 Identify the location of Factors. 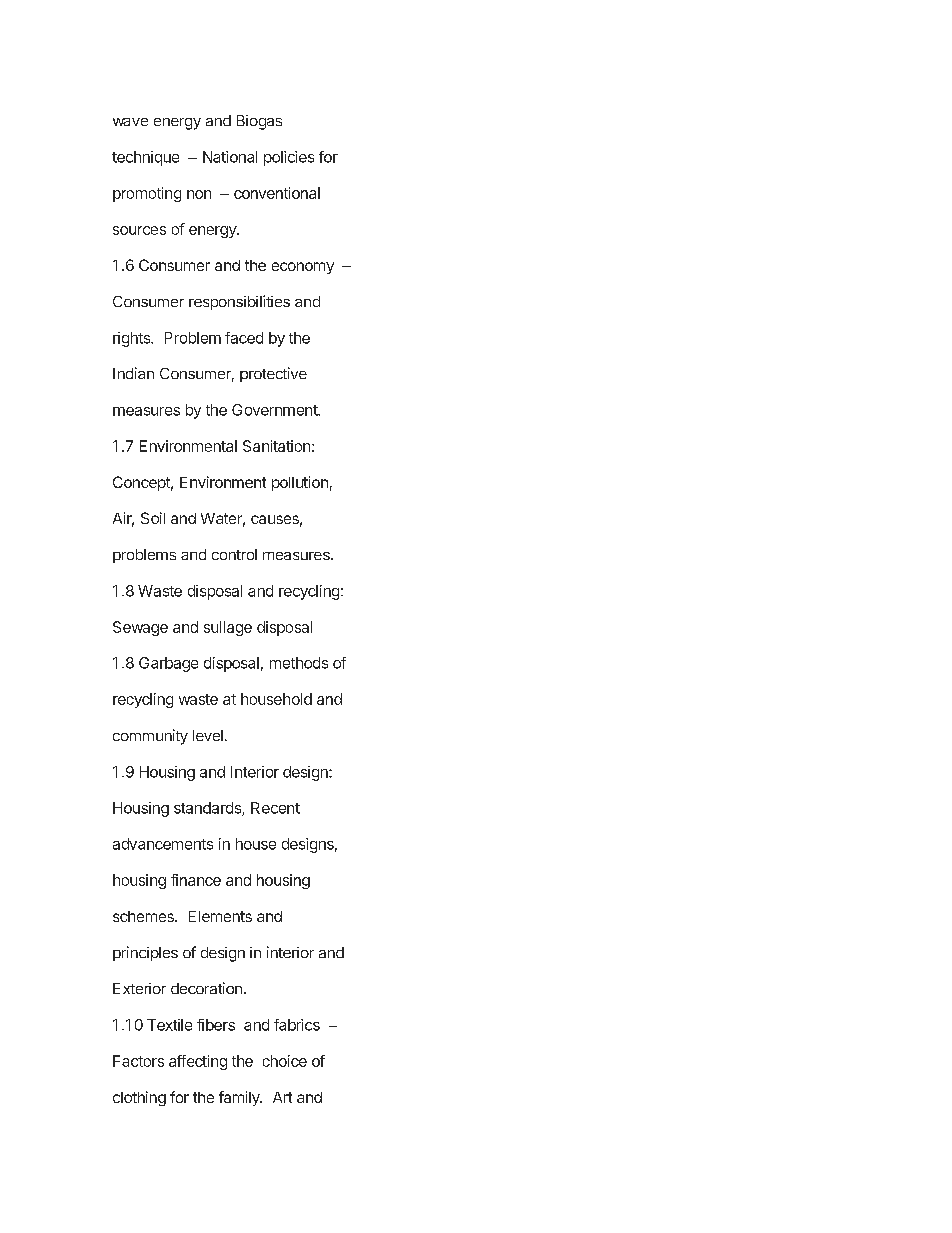
(138, 1061).
